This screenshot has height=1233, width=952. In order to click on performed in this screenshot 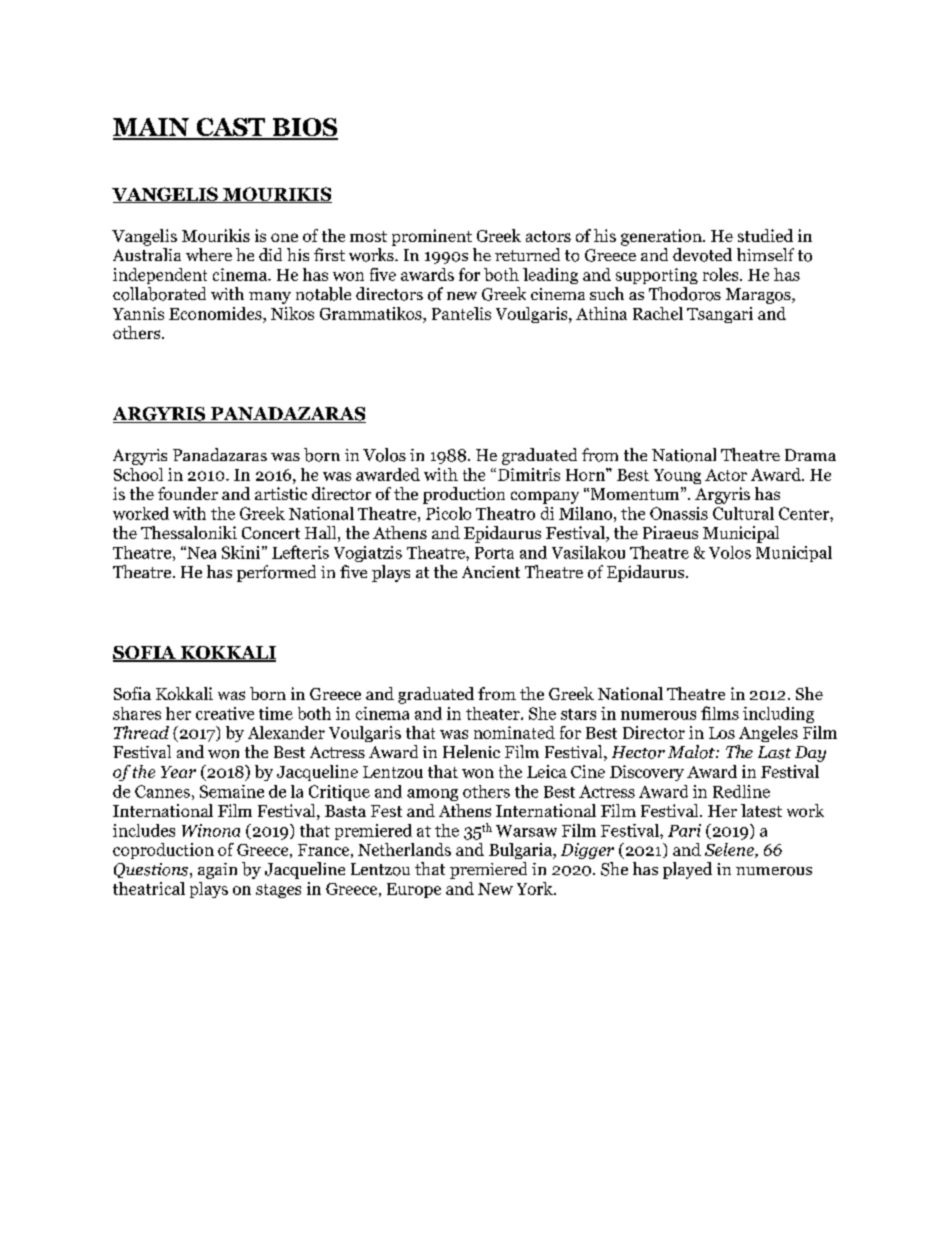, I will do `click(276, 573)`.
